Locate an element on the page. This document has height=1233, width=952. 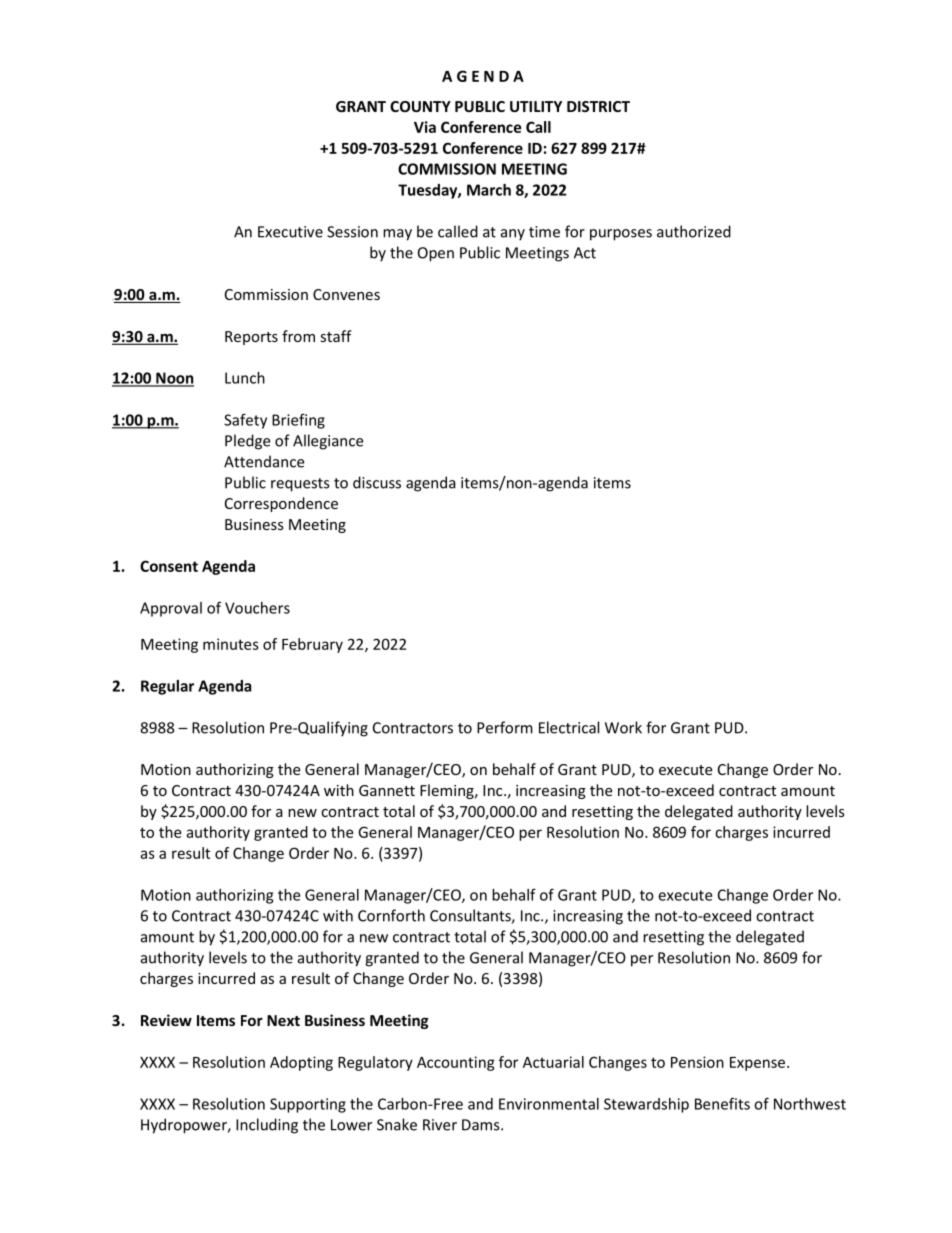
staff is located at coordinates (336, 336).
